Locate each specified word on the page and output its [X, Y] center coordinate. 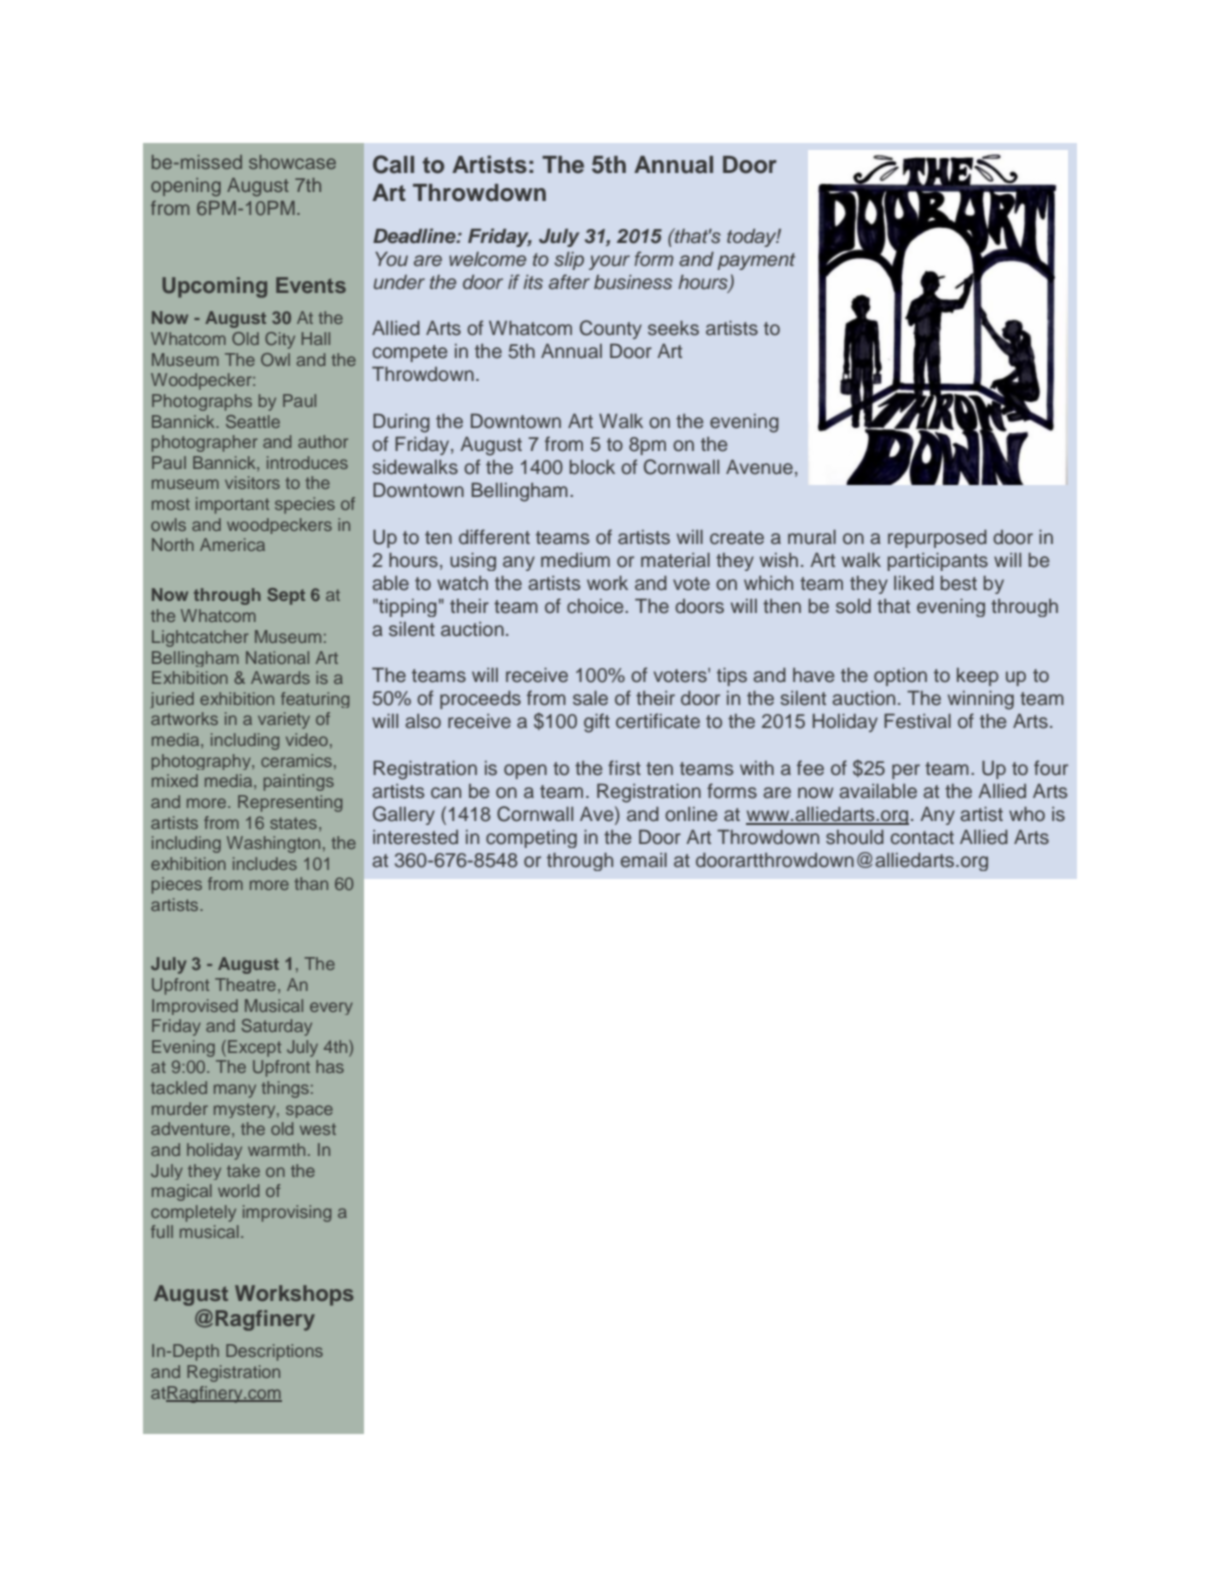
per [906, 771]
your [609, 262]
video [307, 739]
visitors [252, 482]
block [592, 467]
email [644, 860]
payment [756, 261]
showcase [292, 162]
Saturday [276, 1027]
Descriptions [274, 1352]
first [624, 768]
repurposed [937, 539]
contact [922, 838]
